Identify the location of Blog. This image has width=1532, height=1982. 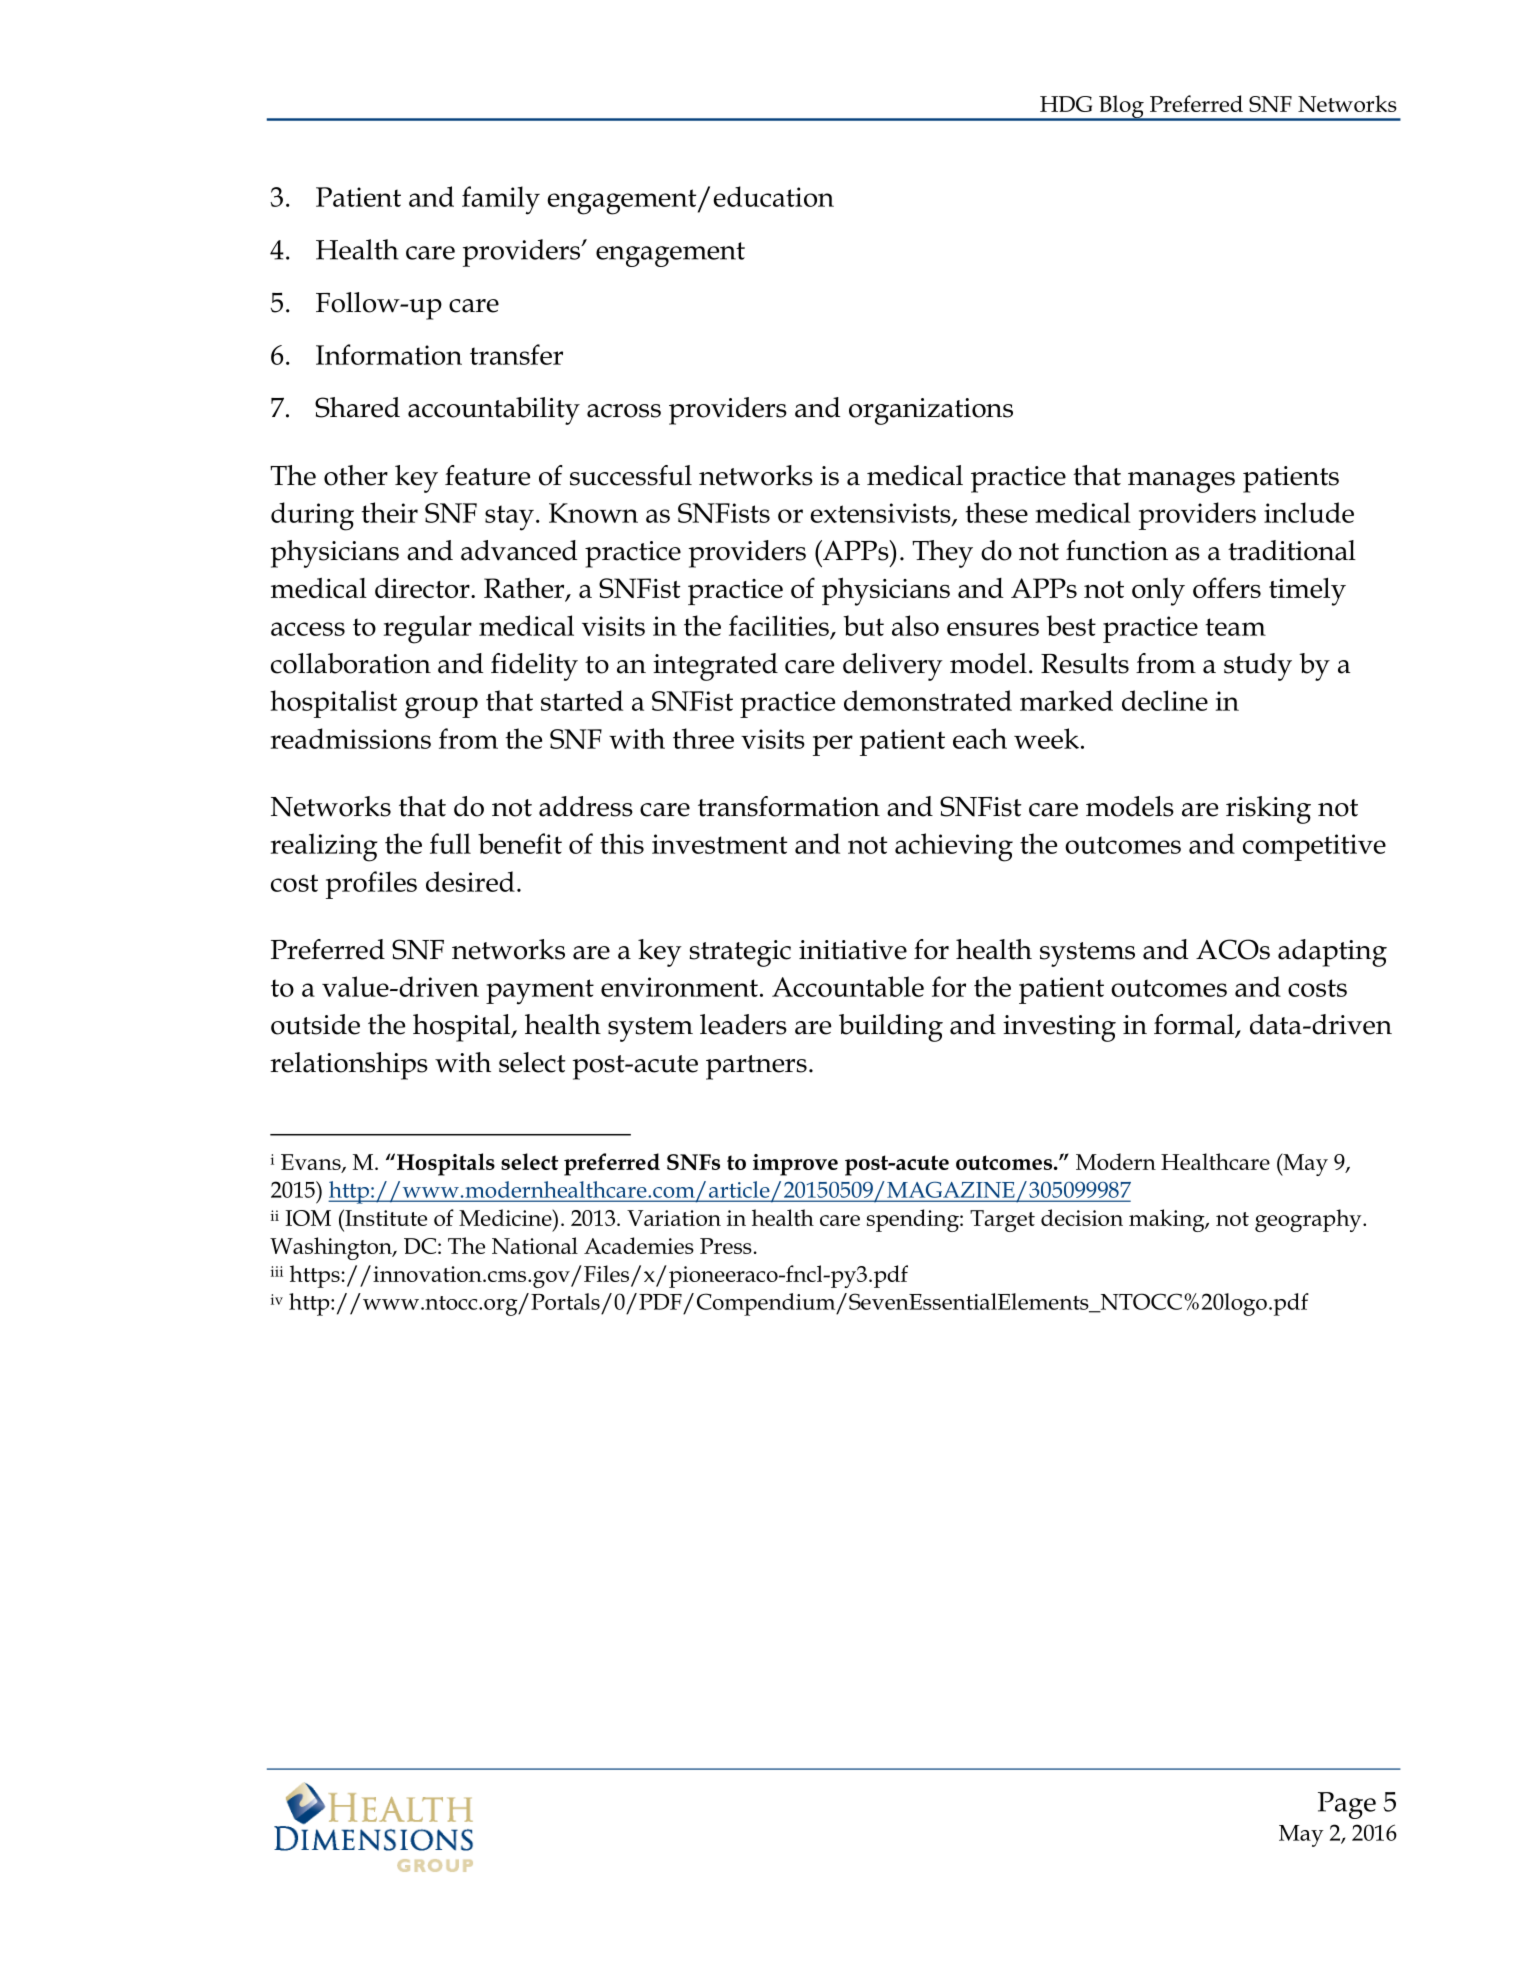
(1121, 108).
